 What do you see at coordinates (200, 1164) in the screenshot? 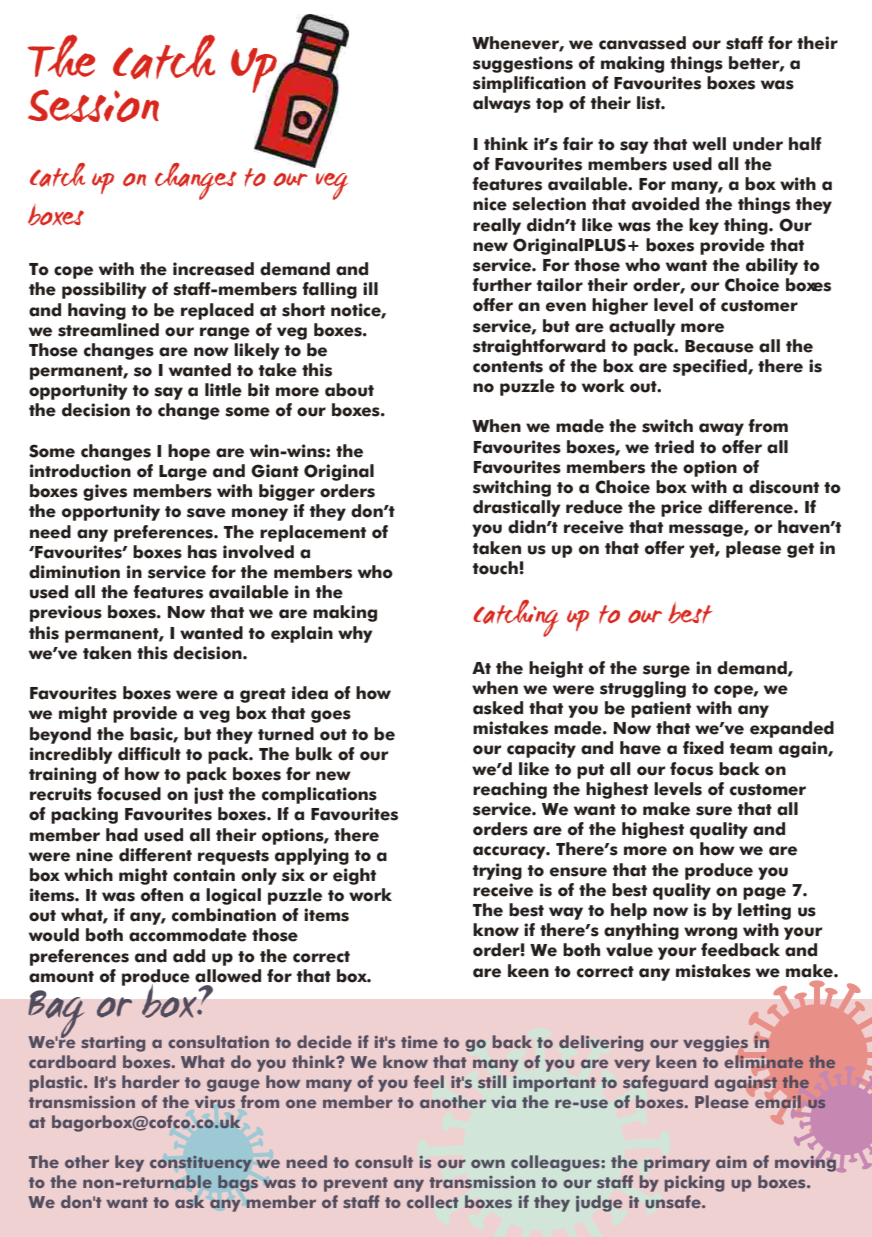
I see `constituency` at bounding box center [200, 1164].
